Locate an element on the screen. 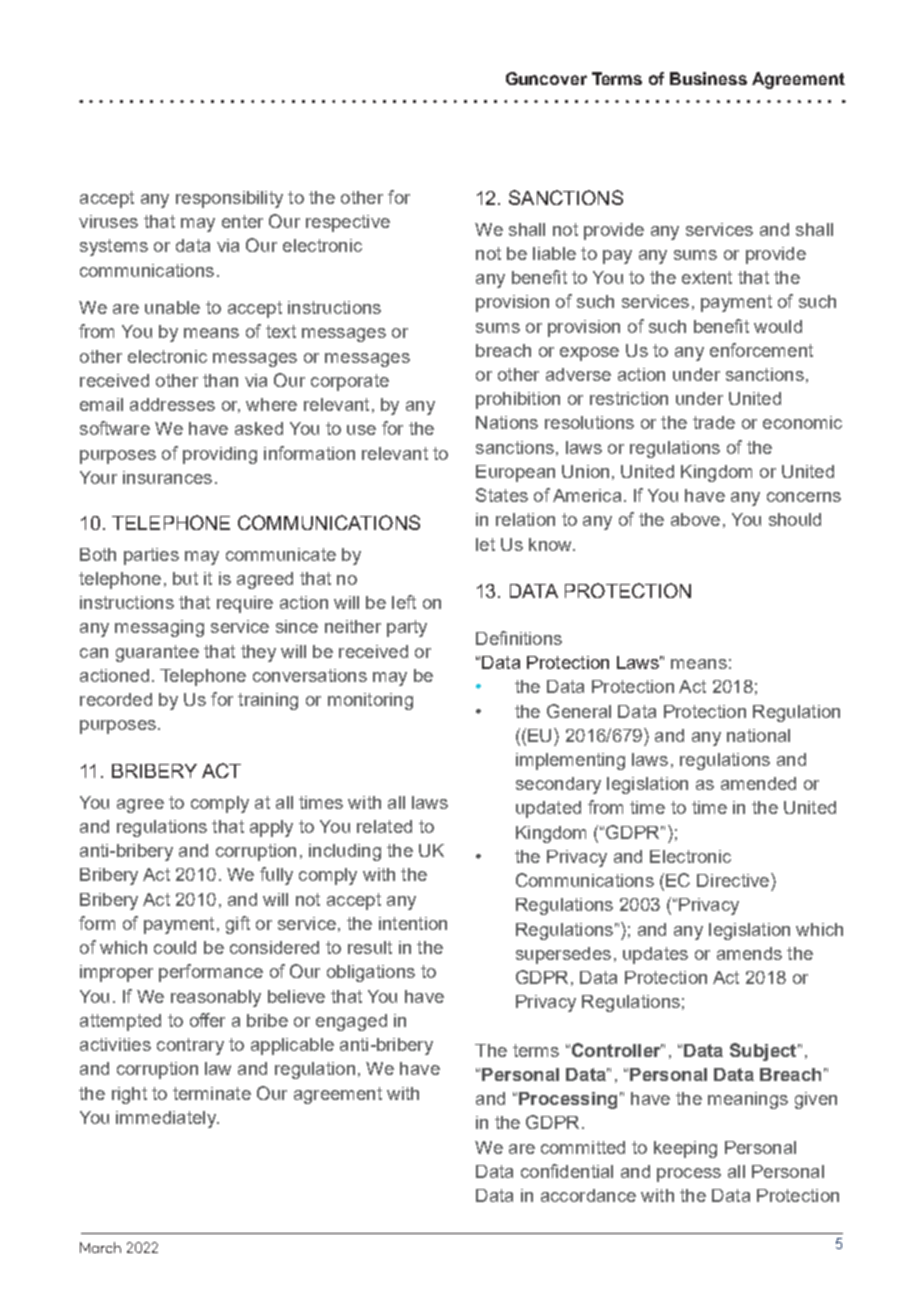 The width and height of the screenshot is (924, 1311). Directive is located at coordinates (733, 880).
